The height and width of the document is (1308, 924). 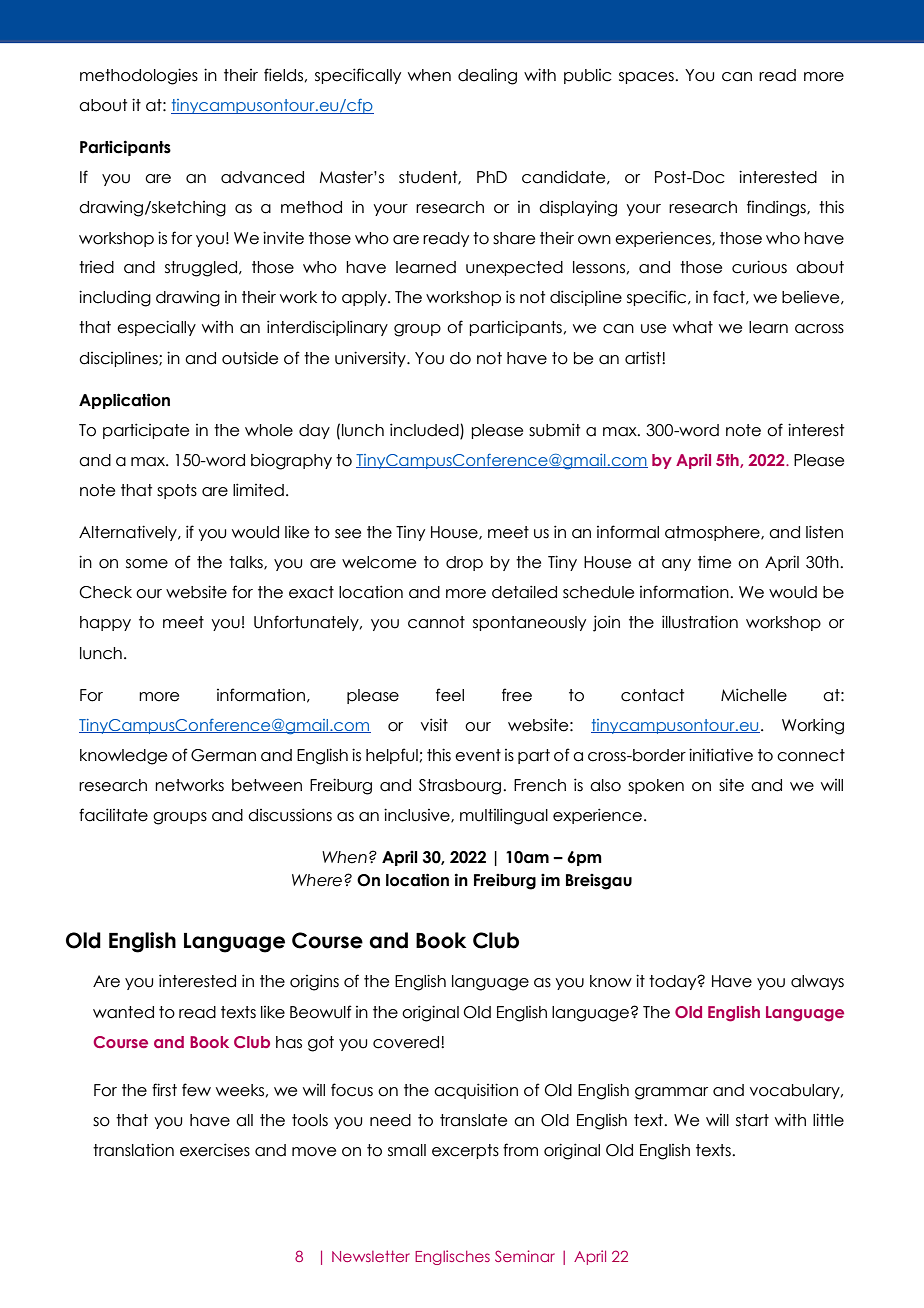 I want to click on spaces, so click(x=647, y=78).
